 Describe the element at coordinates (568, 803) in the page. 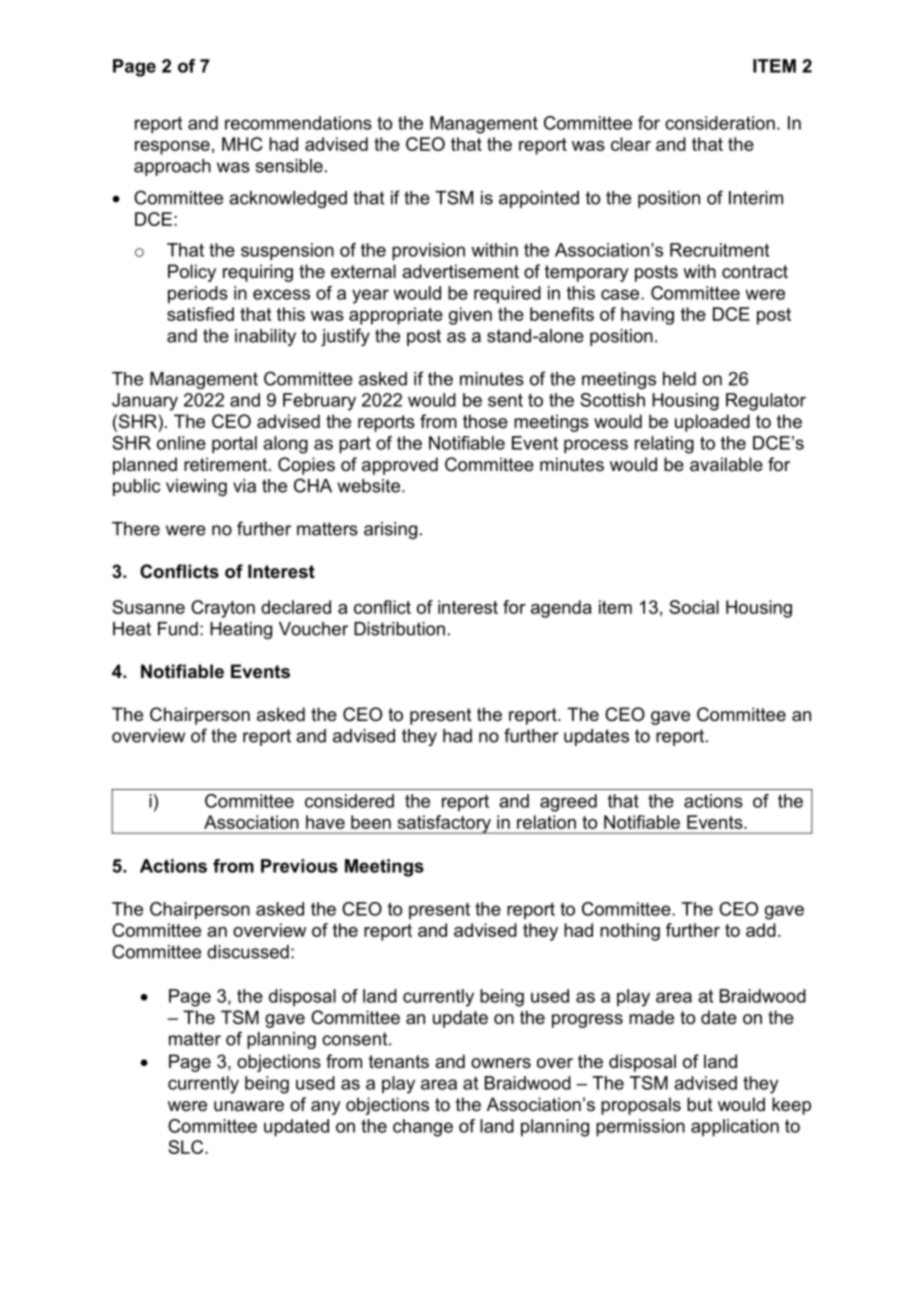

I see `agreed` at that location.
